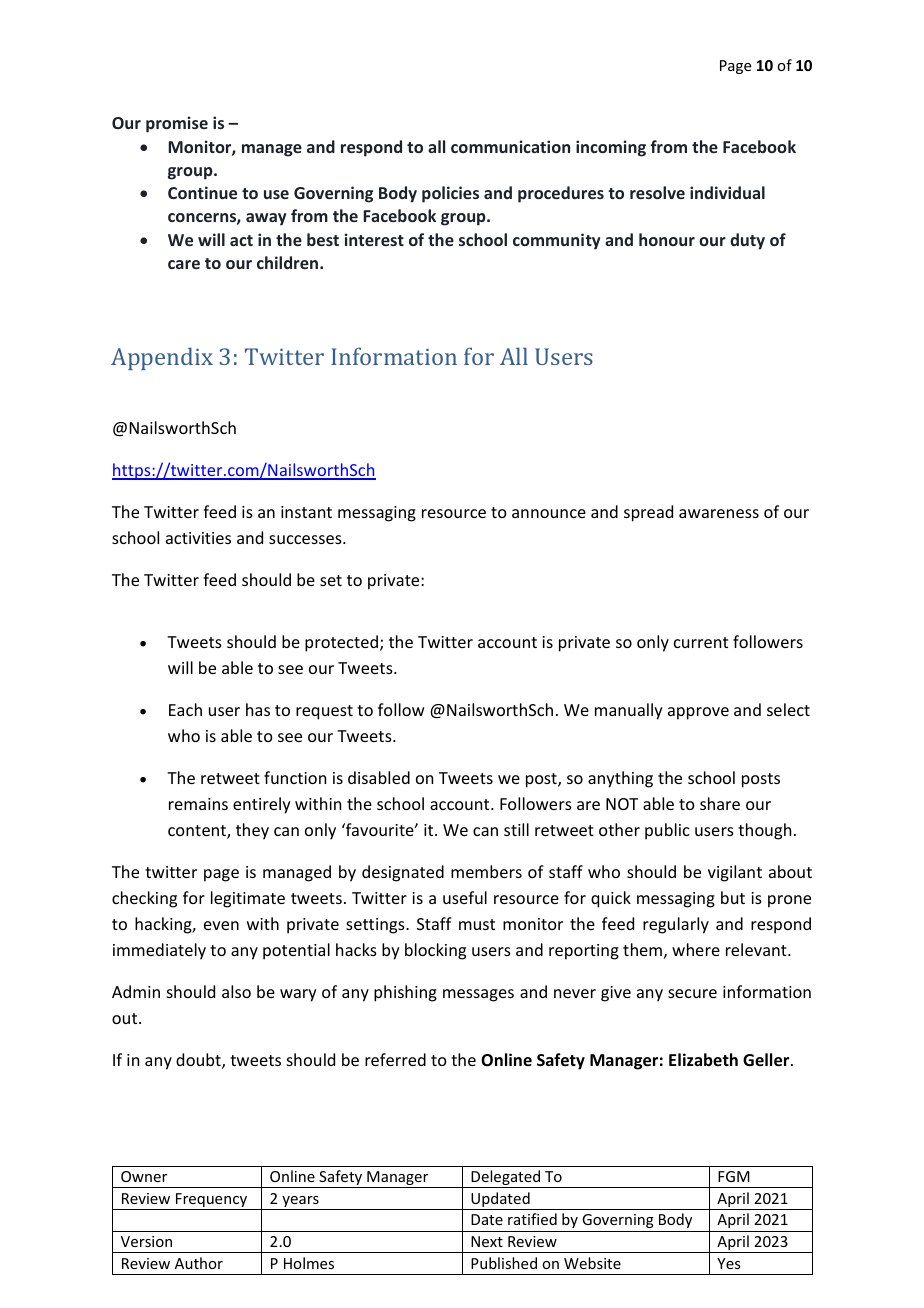  I want to click on policies, so click(450, 194).
